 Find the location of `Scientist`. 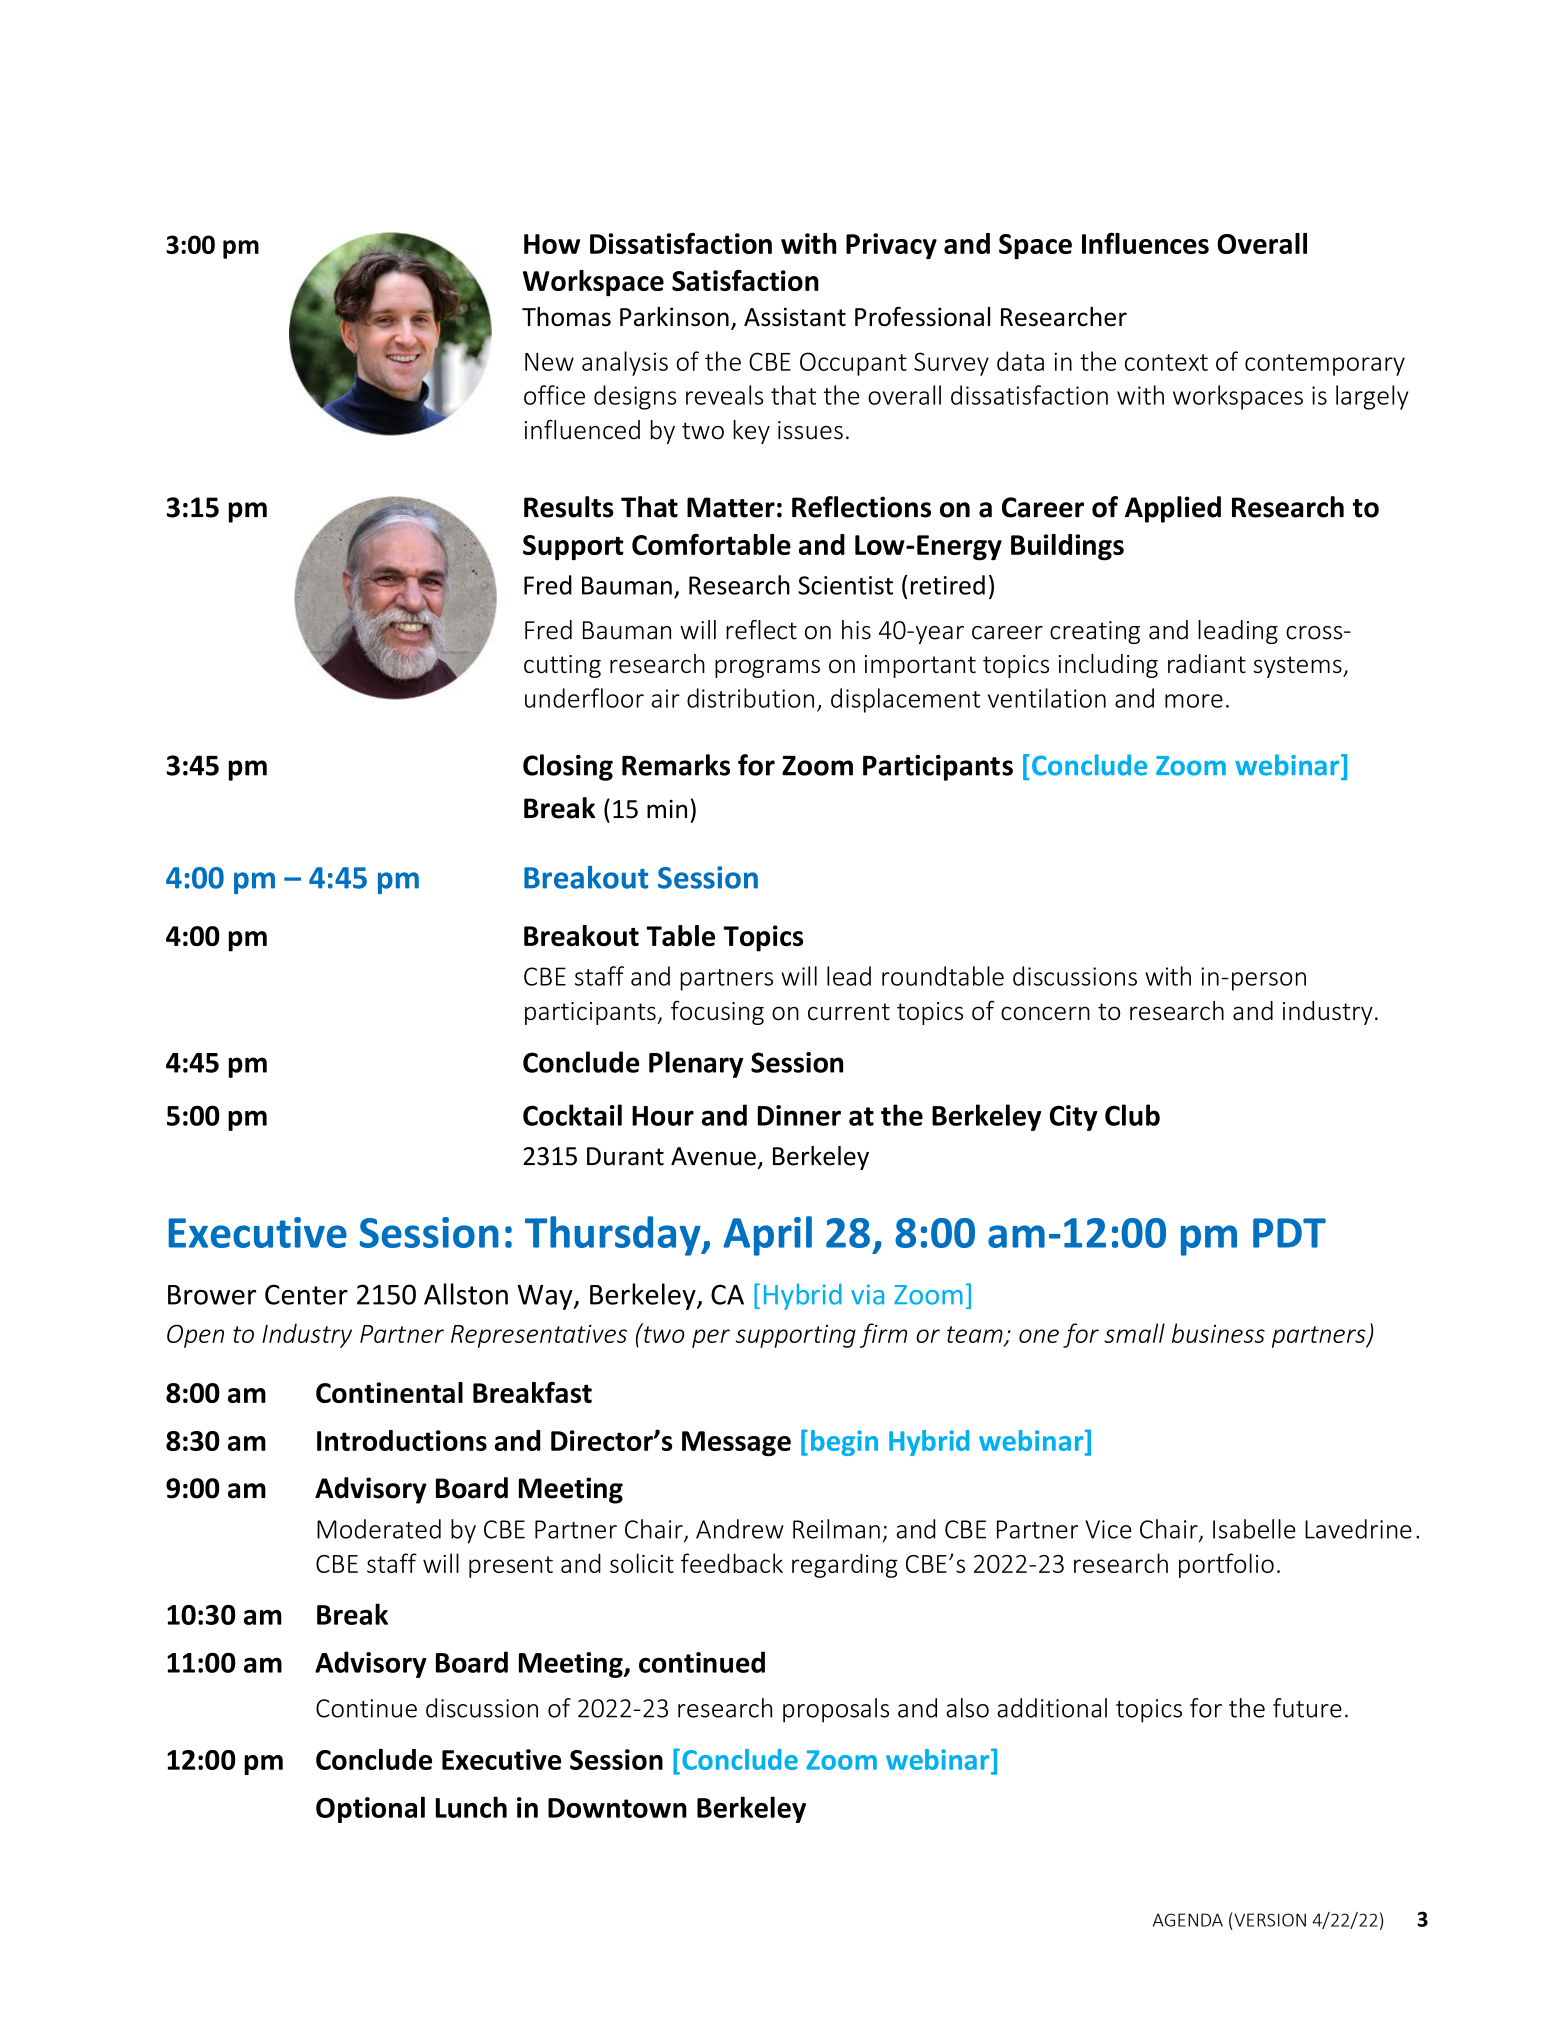

Scientist is located at coordinates (845, 585).
